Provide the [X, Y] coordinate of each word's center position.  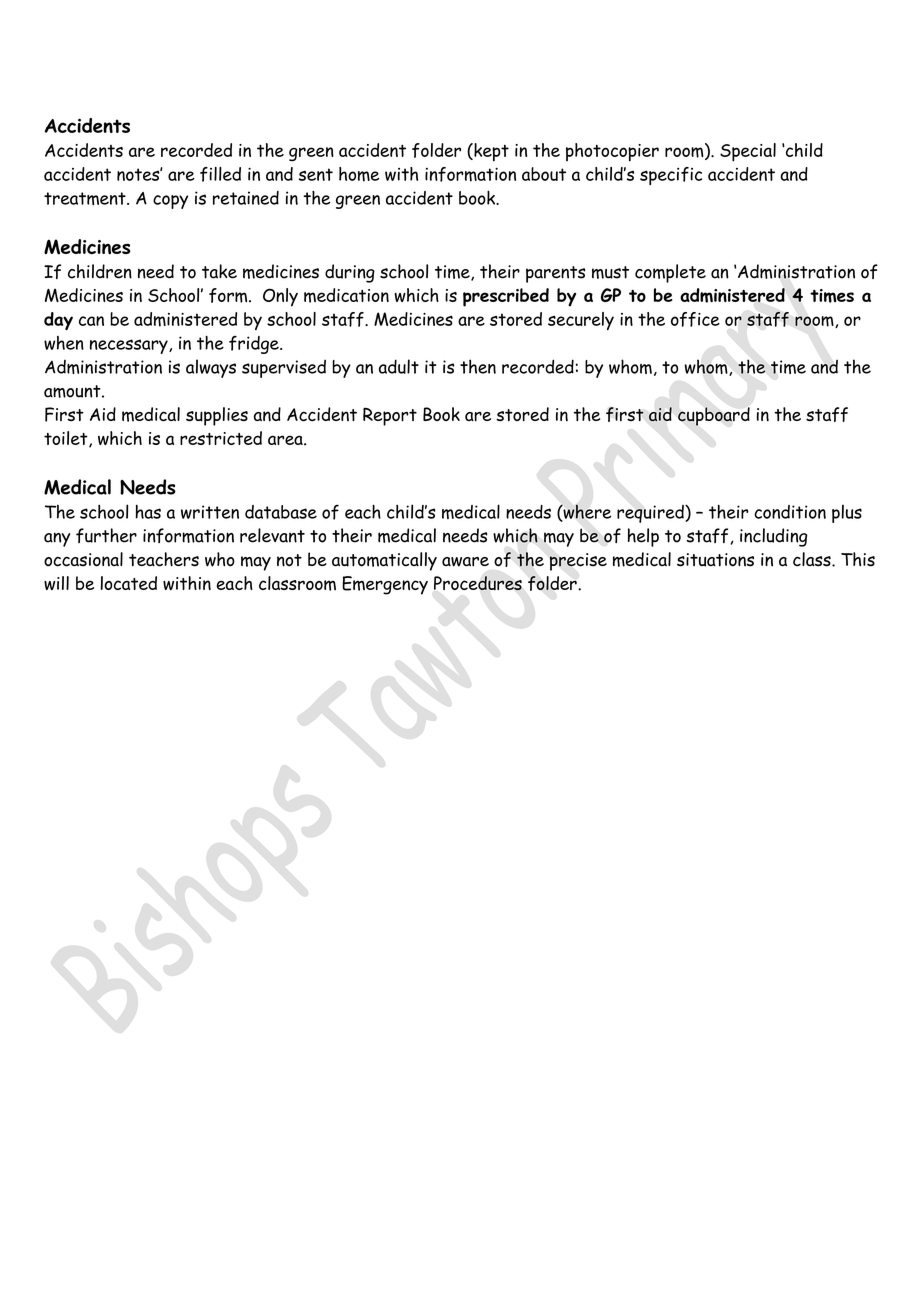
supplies [217, 416]
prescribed [506, 297]
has [148, 511]
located [129, 583]
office [695, 319]
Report [390, 417]
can [91, 321]
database [281, 512]
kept [490, 152]
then [478, 366]
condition [790, 512]
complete [670, 273]
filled [220, 174]
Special [748, 152]
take [219, 271]
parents [555, 274]
